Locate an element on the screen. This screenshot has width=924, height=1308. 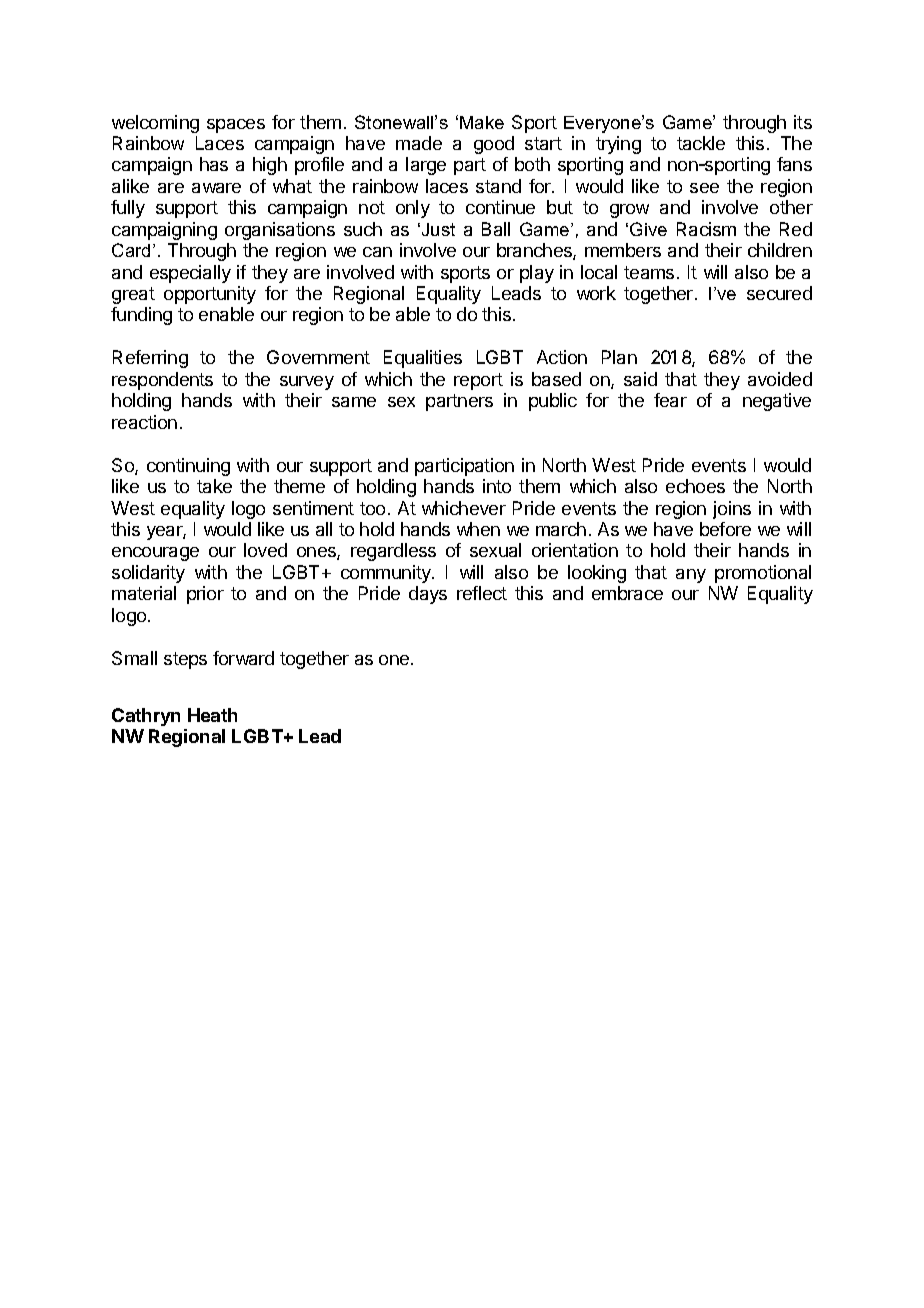
negative is located at coordinates (777, 402).
